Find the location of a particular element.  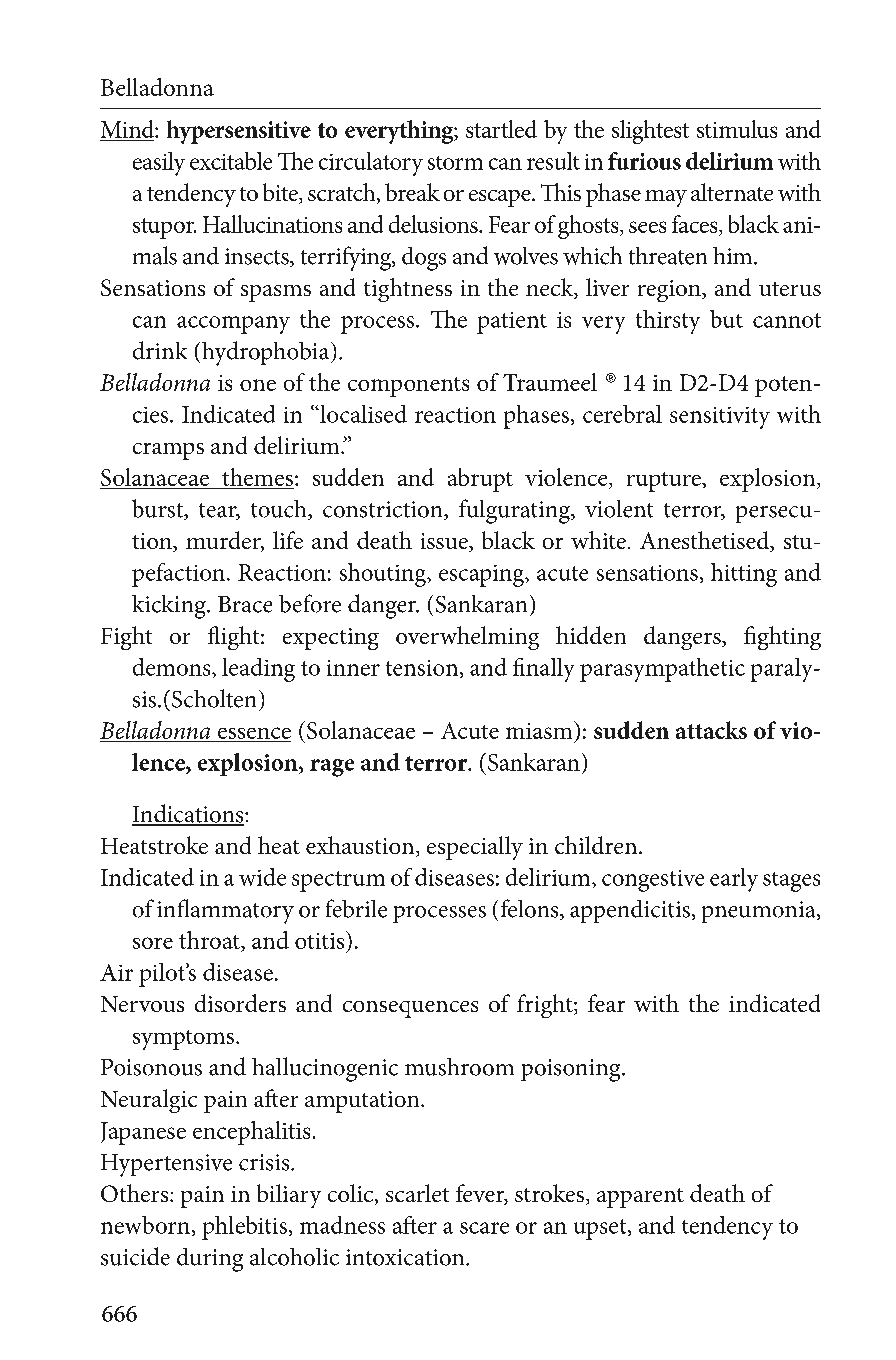

symptoms is located at coordinates (183, 1040).
